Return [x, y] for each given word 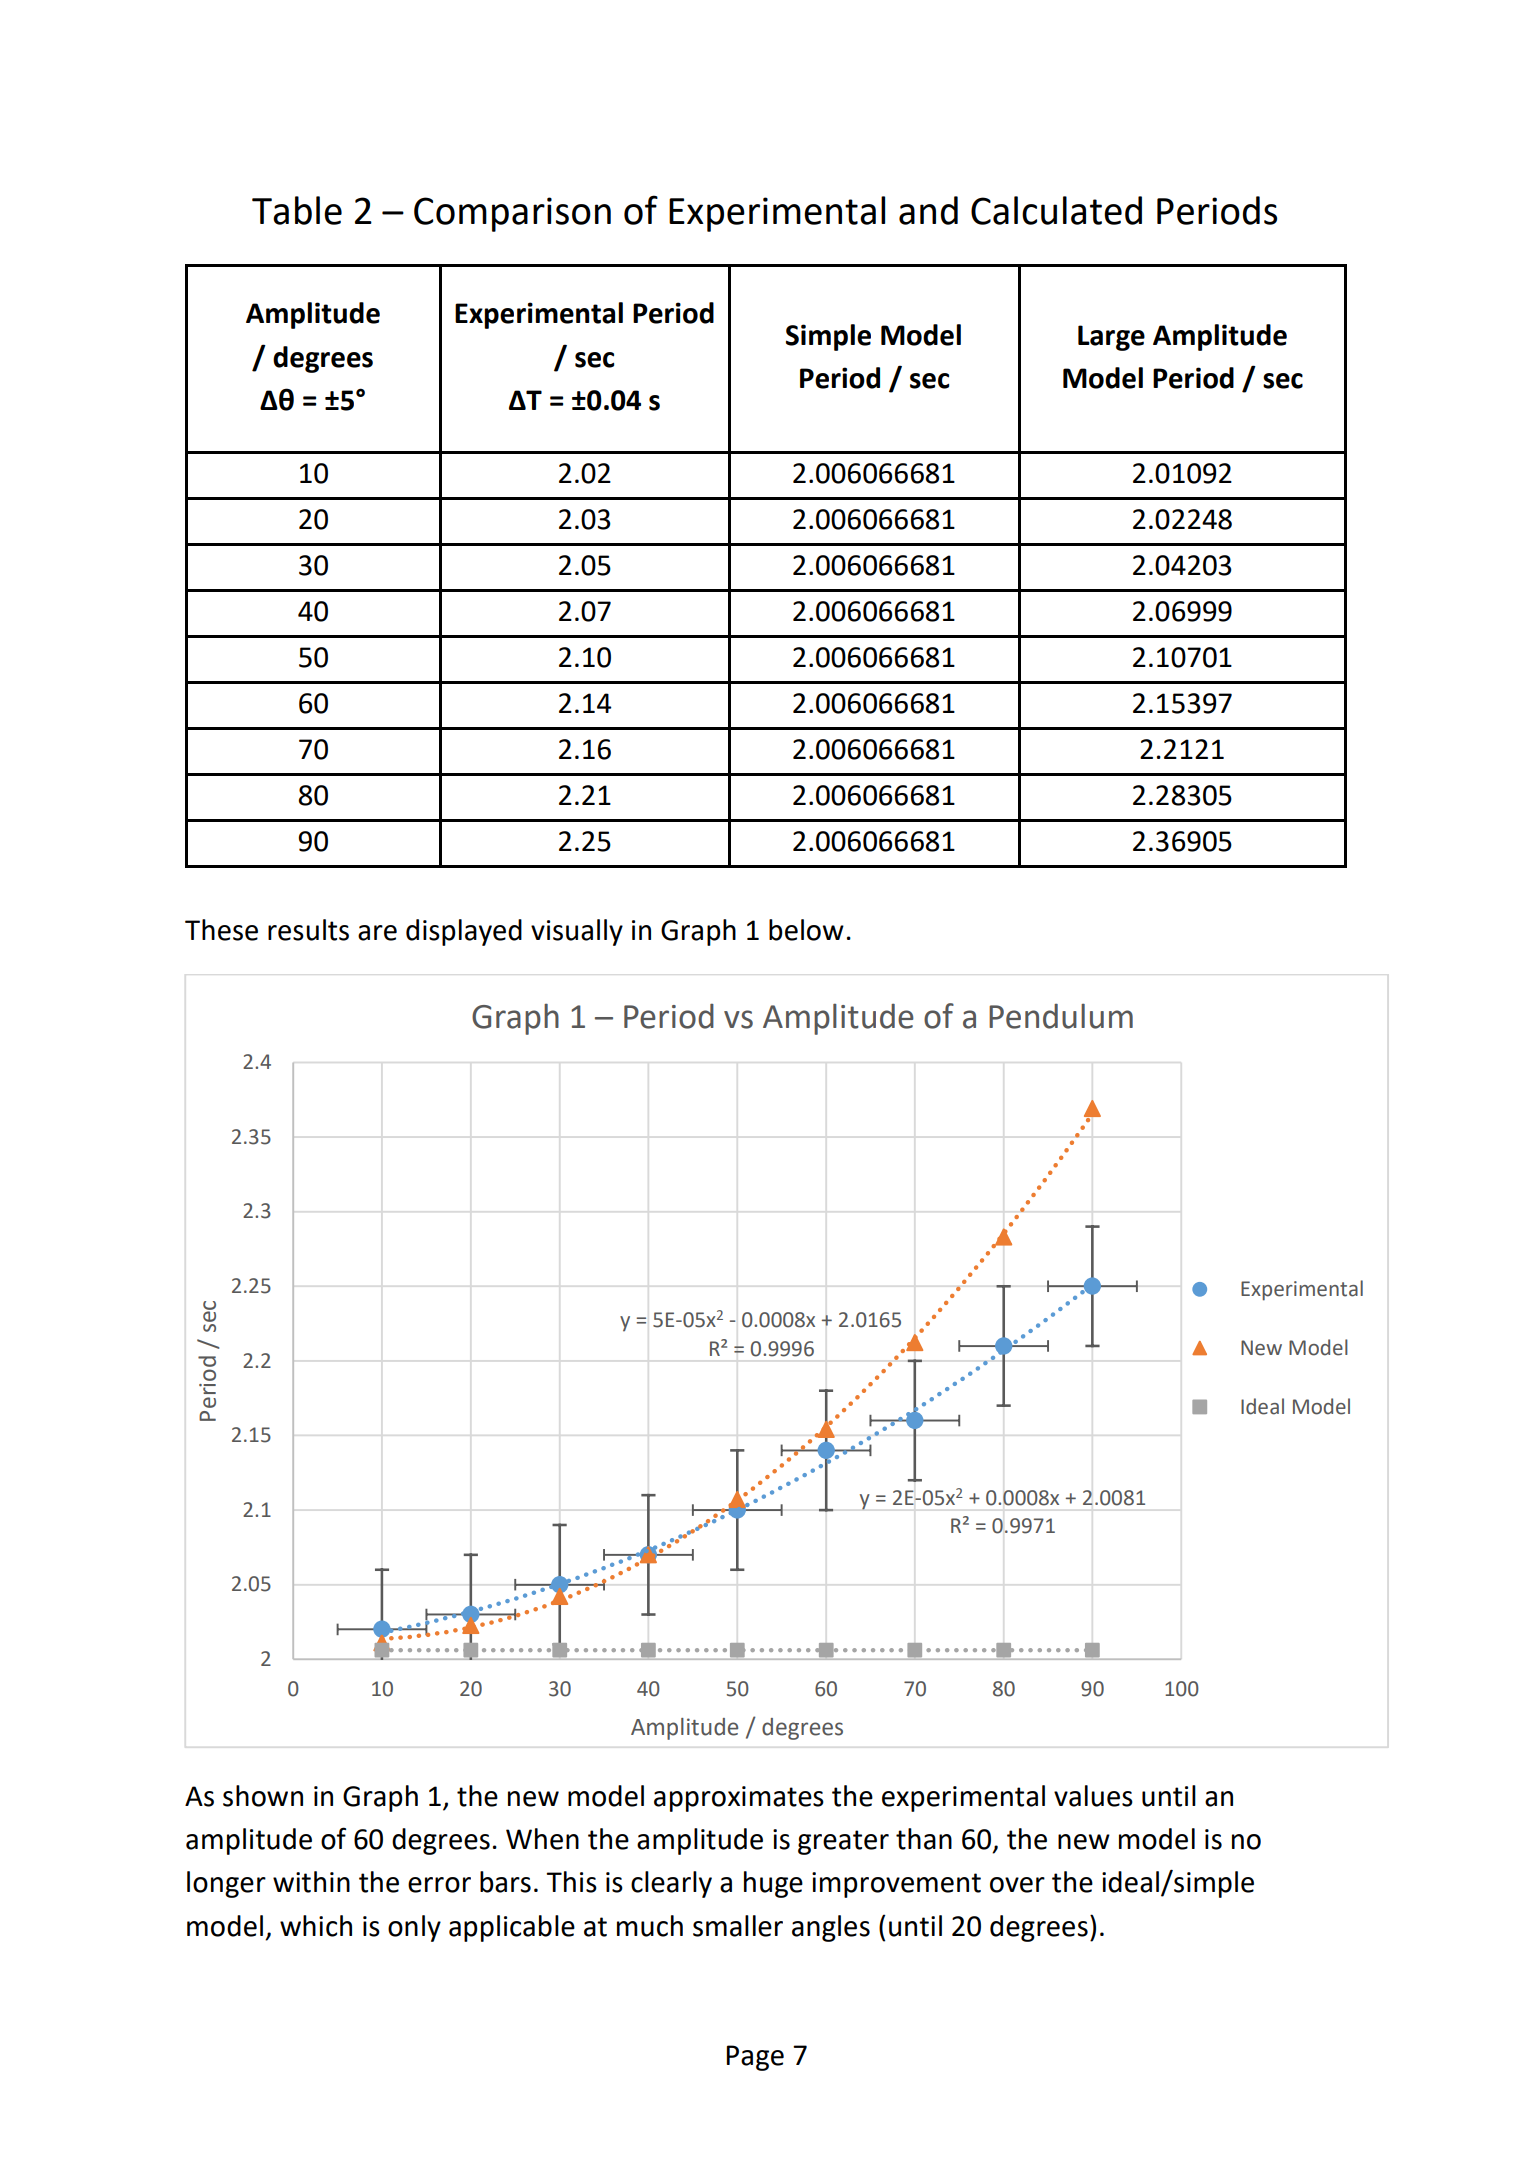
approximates [739, 1799]
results [308, 930]
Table [297, 210]
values [1093, 1796]
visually [577, 932]
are [377, 933]
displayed [464, 932]
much [650, 1926]
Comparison [512, 214]
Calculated [1056, 210]
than [924, 1839]
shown [263, 1796]
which [316, 1926]
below [806, 930]
